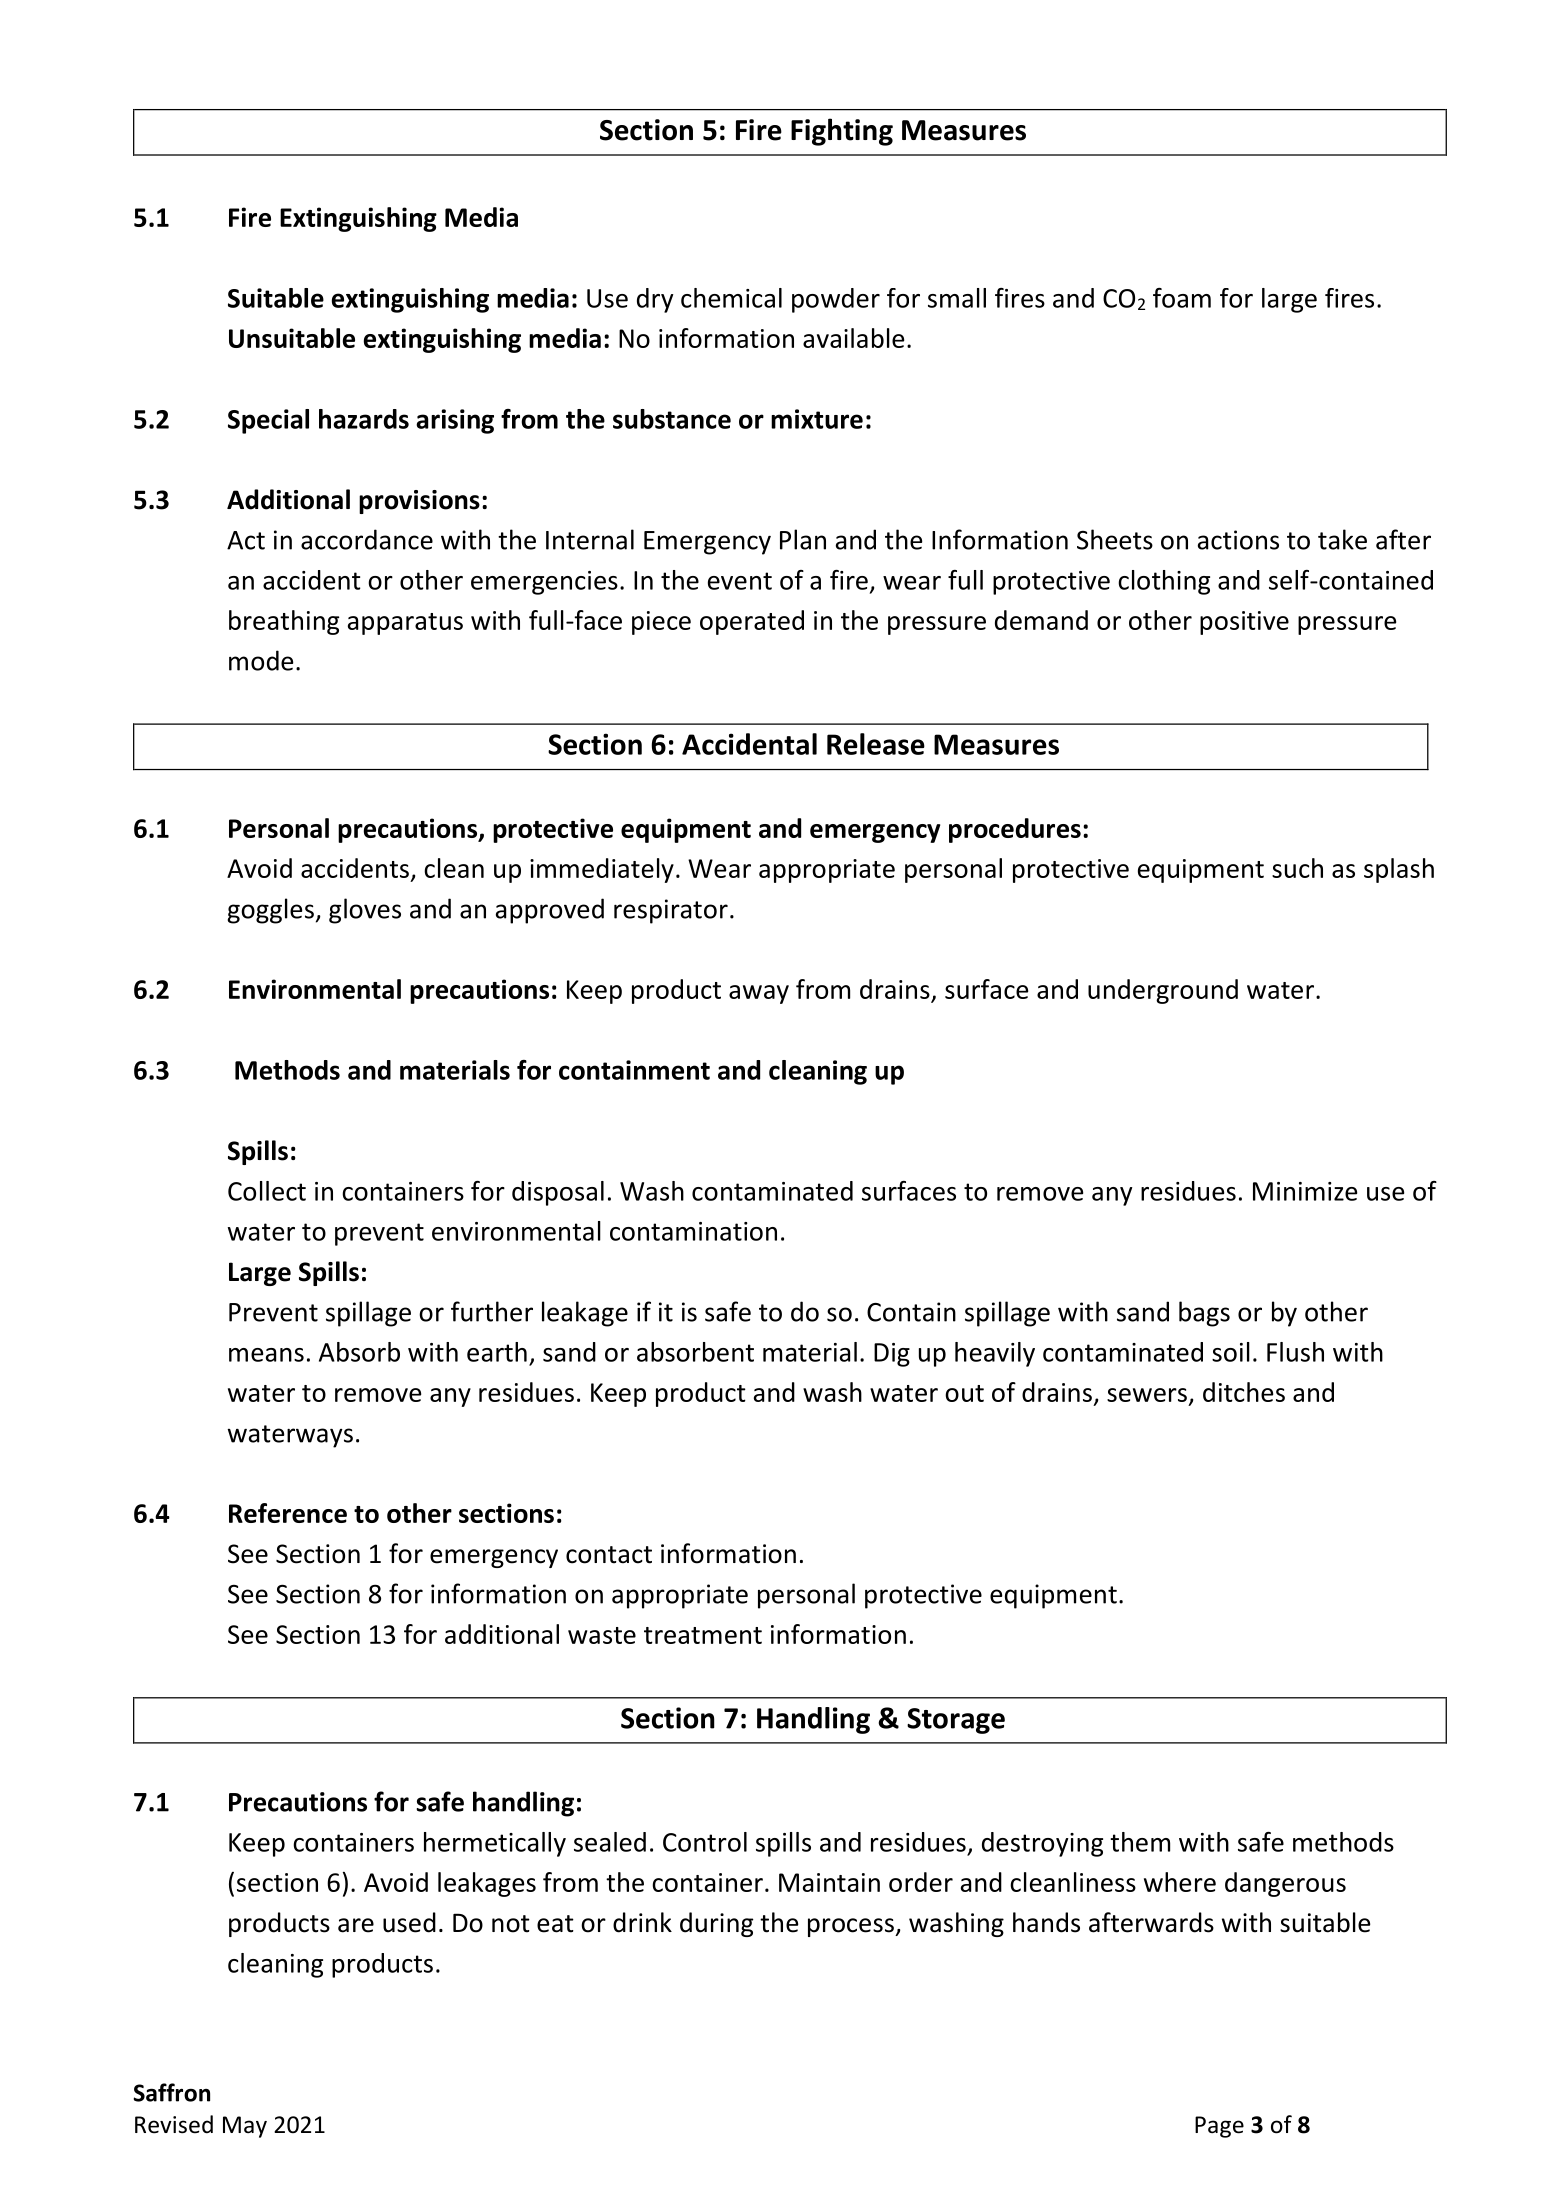  What do you see at coordinates (1305, 1191) in the image?
I see `Minimize` at bounding box center [1305, 1191].
